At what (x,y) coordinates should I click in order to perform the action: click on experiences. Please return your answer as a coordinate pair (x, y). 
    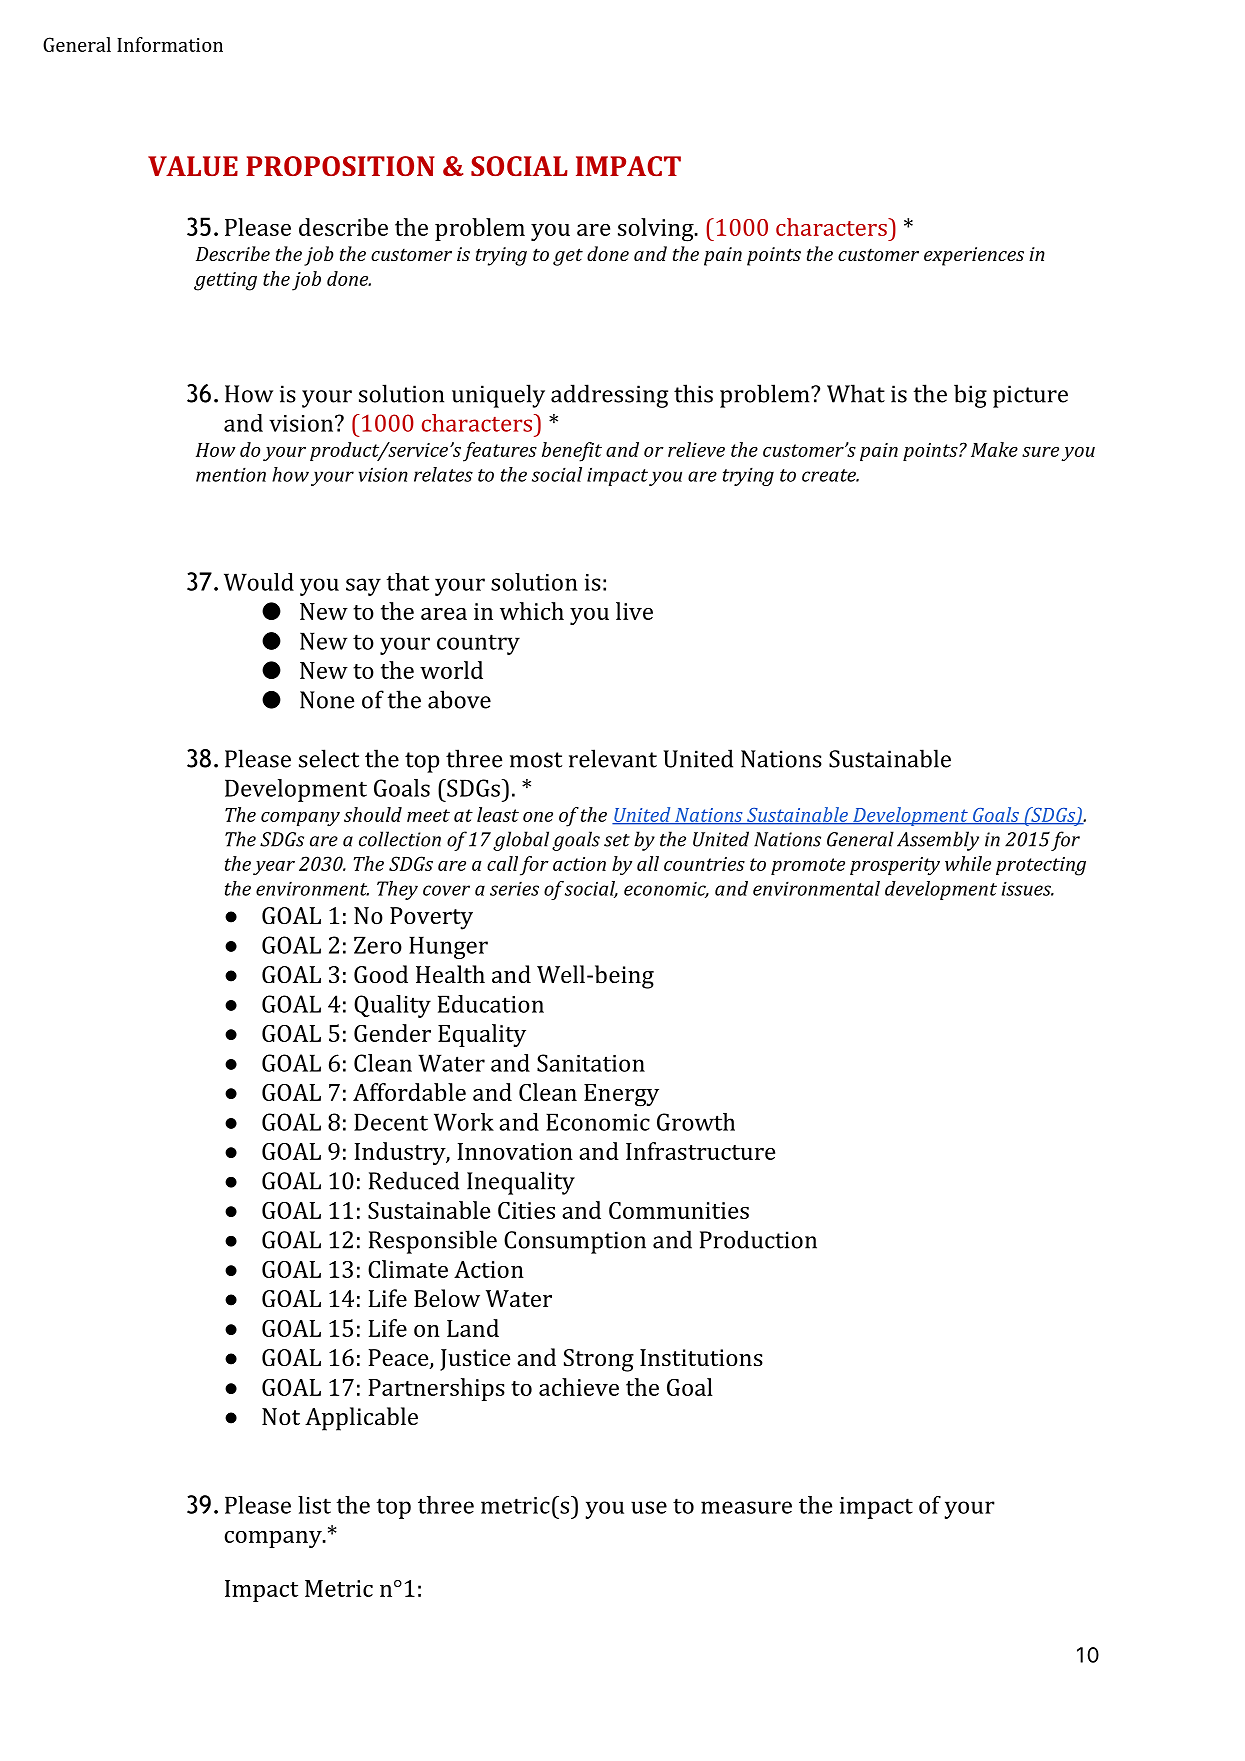
    Looking at the image, I should click on (974, 256).
